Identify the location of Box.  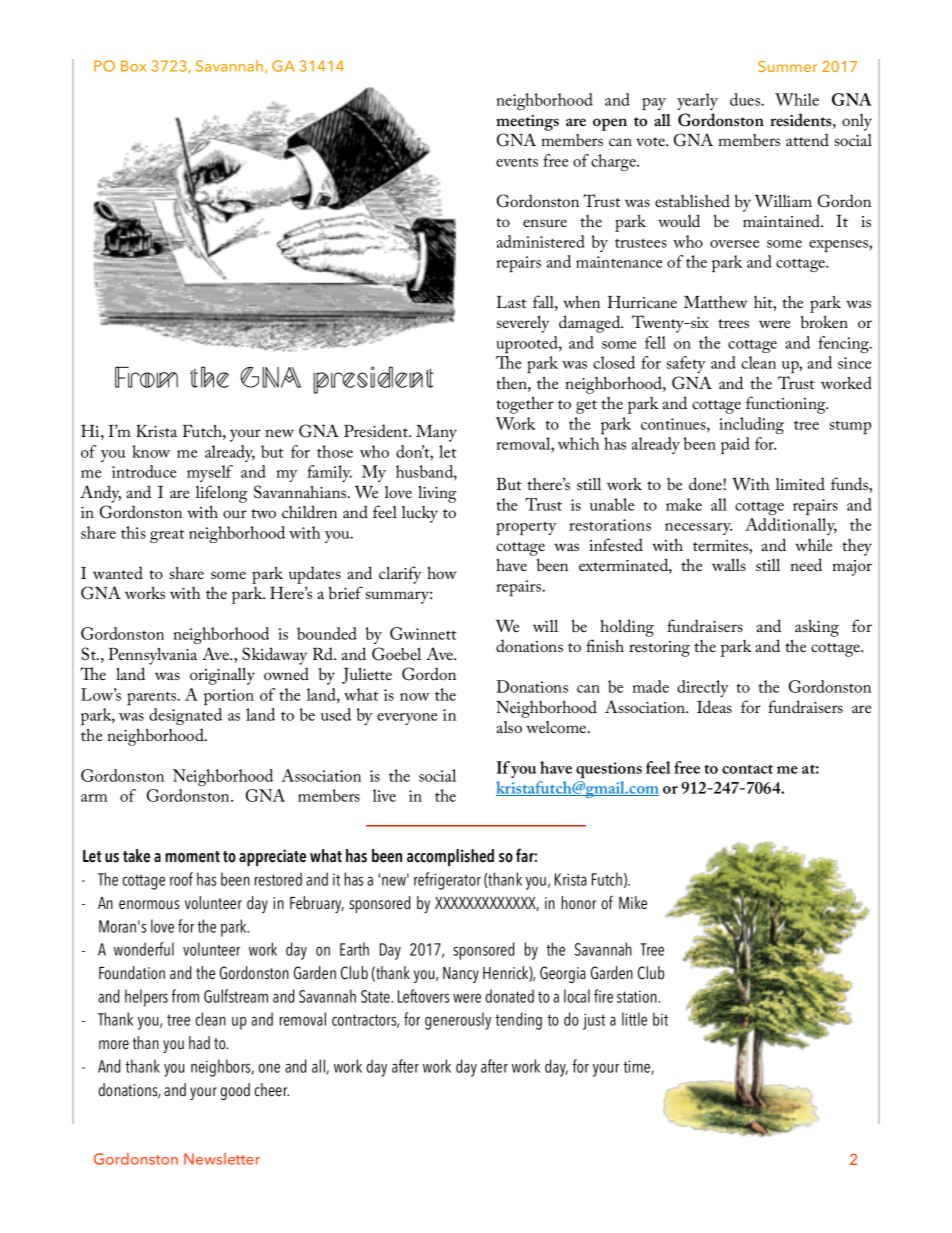
(133, 66).
